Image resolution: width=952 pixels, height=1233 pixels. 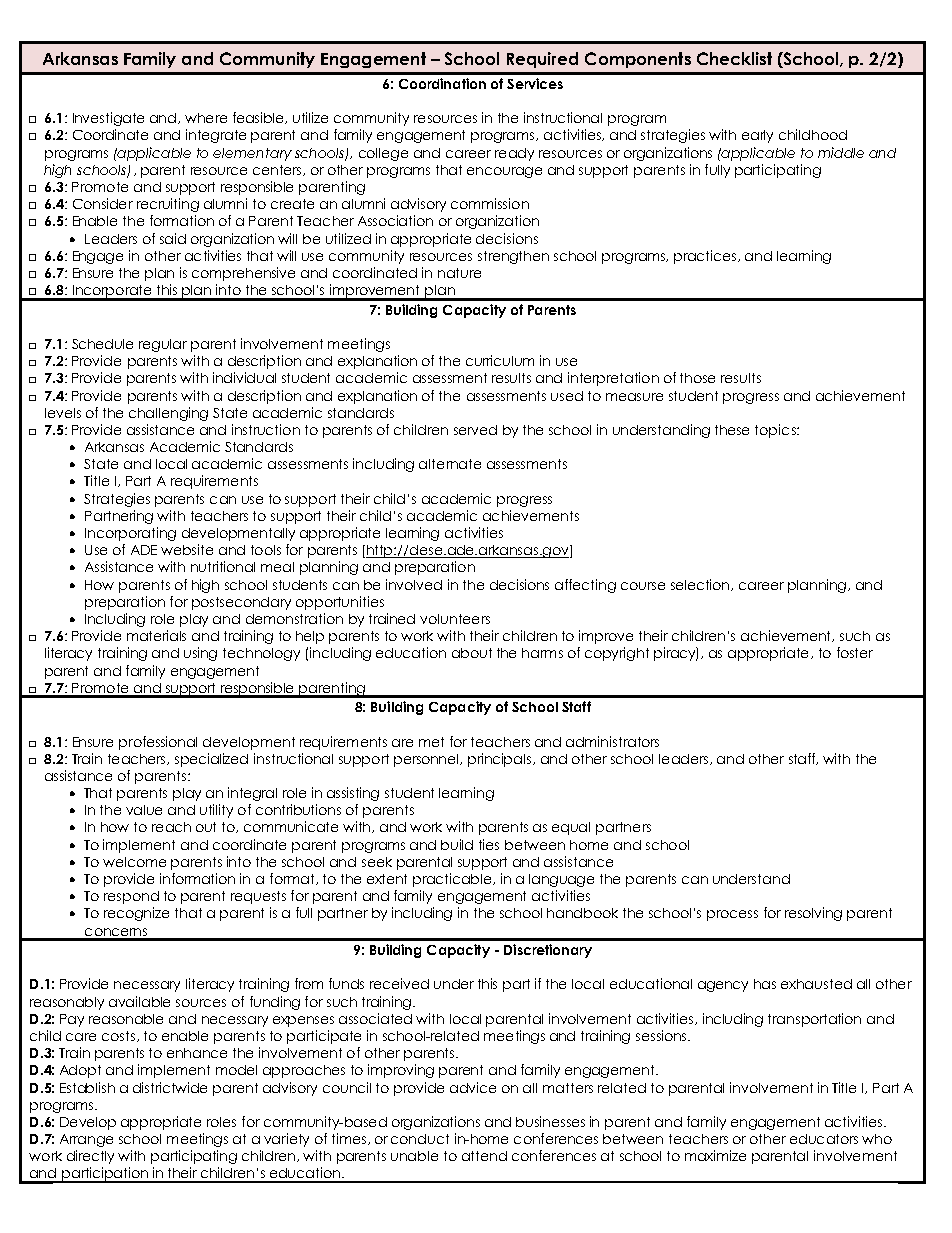 What do you see at coordinates (206, 118) in the screenshot?
I see `where` at bounding box center [206, 118].
